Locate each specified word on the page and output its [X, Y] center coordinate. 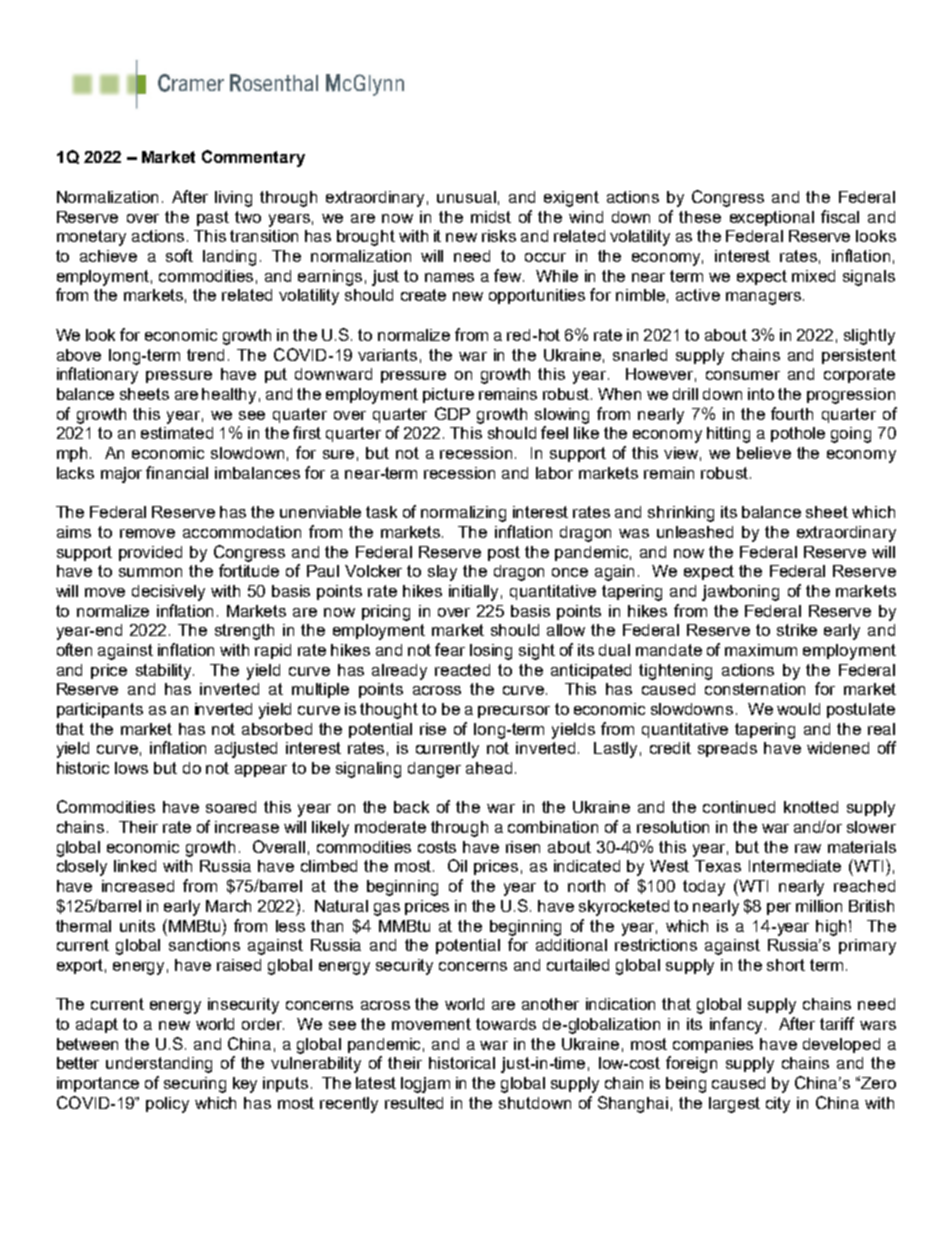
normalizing [463, 514]
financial [177, 472]
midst [491, 217]
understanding [159, 1065]
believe [764, 453]
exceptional [772, 218]
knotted [811, 807]
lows [131, 768]
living [233, 199]
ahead [489, 768]
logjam [425, 1085]
